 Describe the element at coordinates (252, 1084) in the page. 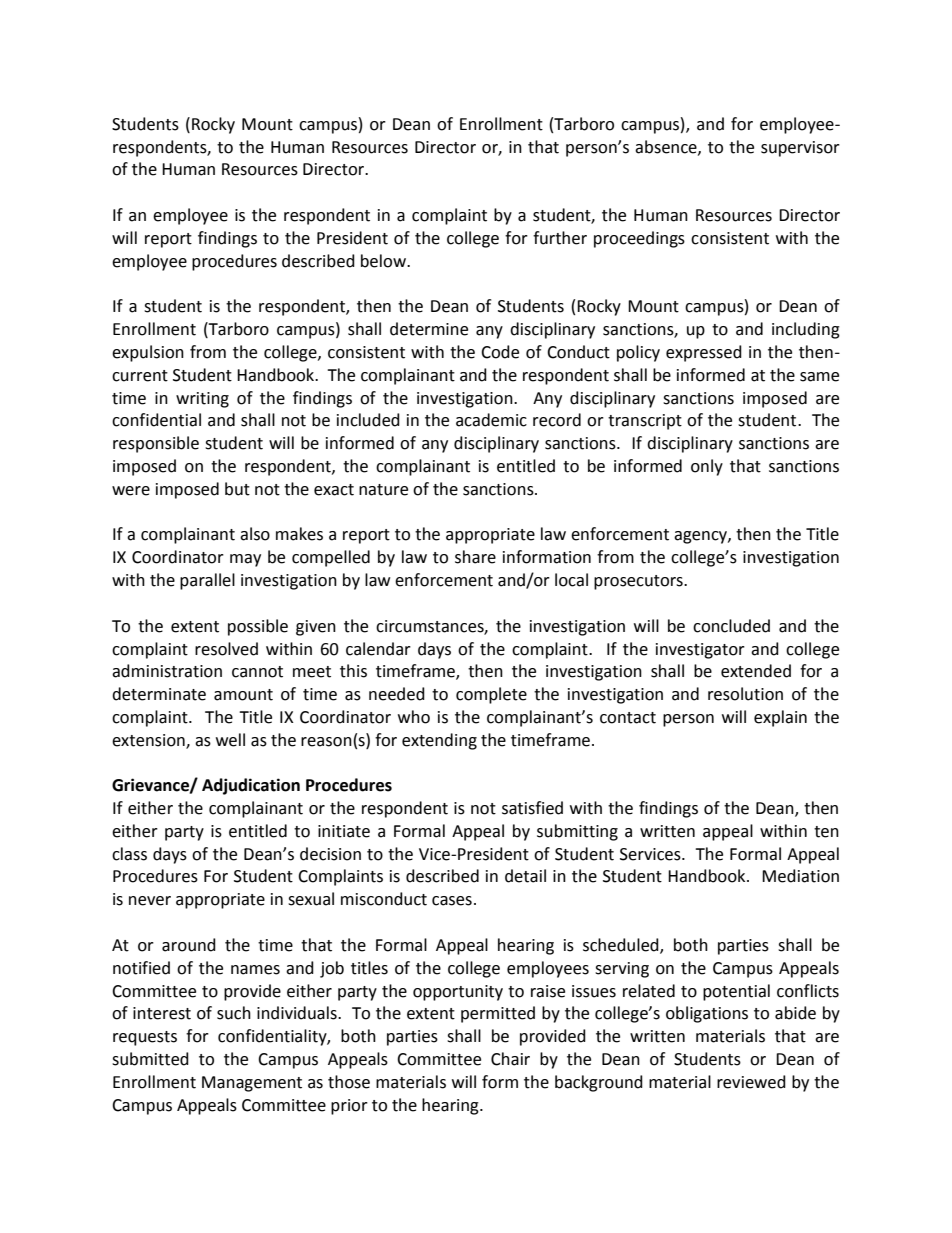

I see `Management` at that location.
